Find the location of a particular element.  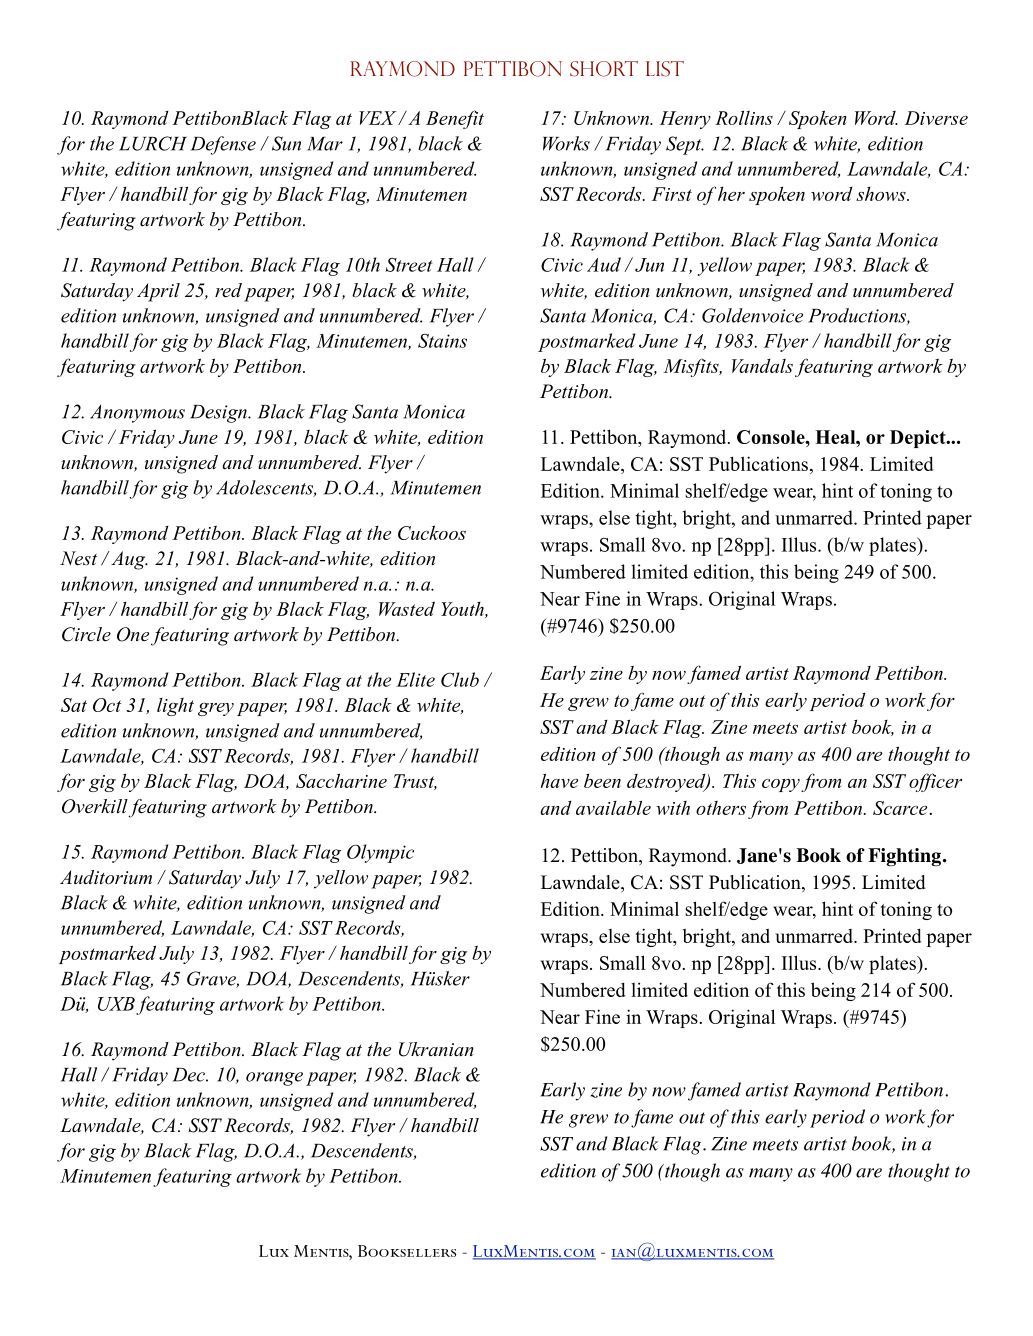

Stains is located at coordinates (442, 341).
